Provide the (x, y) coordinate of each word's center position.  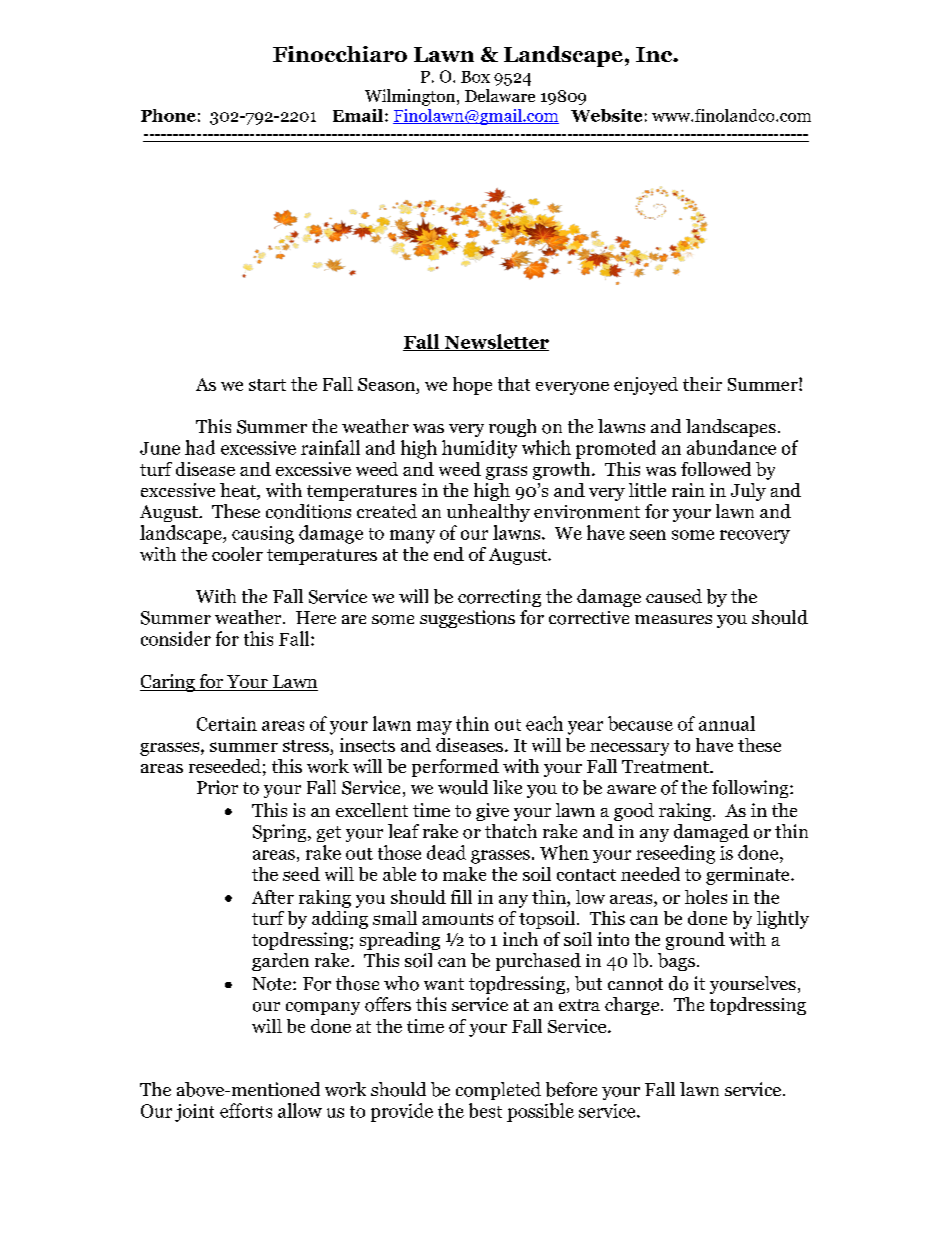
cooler (237, 554)
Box (475, 77)
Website (606, 115)
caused (674, 596)
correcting (499, 598)
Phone (168, 115)
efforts (246, 1110)
